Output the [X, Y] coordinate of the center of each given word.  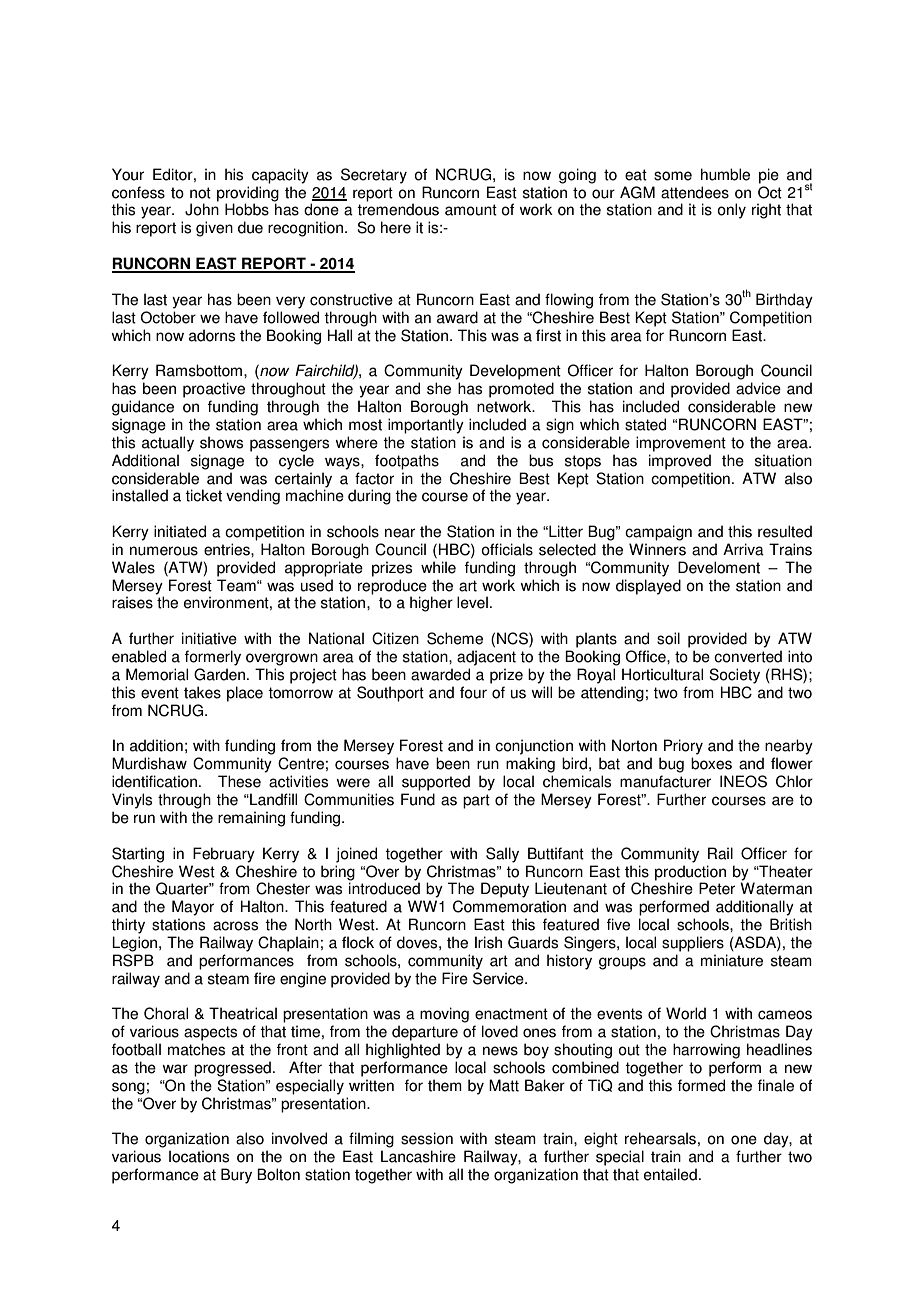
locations [199, 1156]
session [427, 1138]
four [473, 692]
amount [471, 210]
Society [734, 676]
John [202, 209]
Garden [219, 674]
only [731, 211]
